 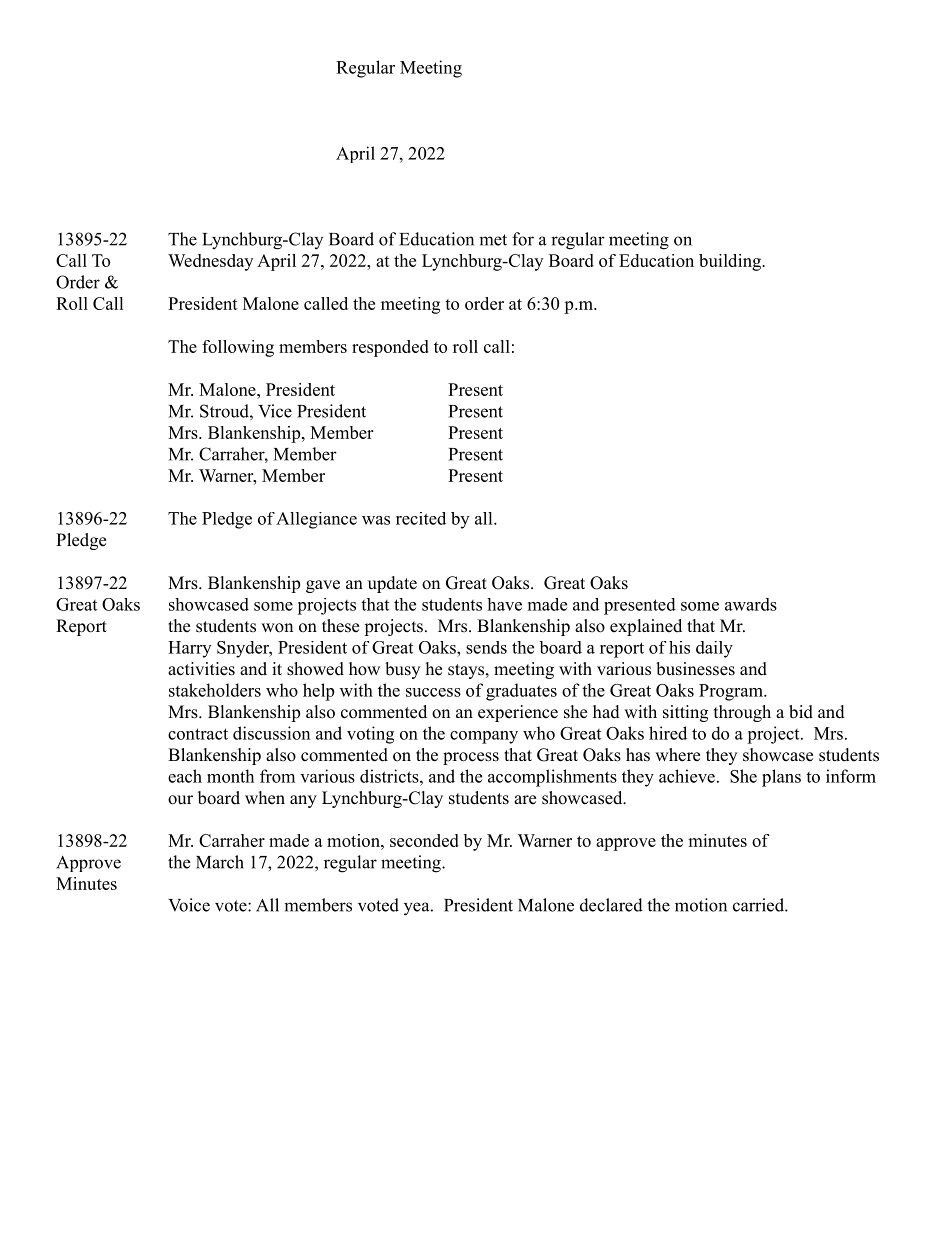 What do you see at coordinates (731, 262) in the screenshot?
I see `building` at bounding box center [731, 262].
